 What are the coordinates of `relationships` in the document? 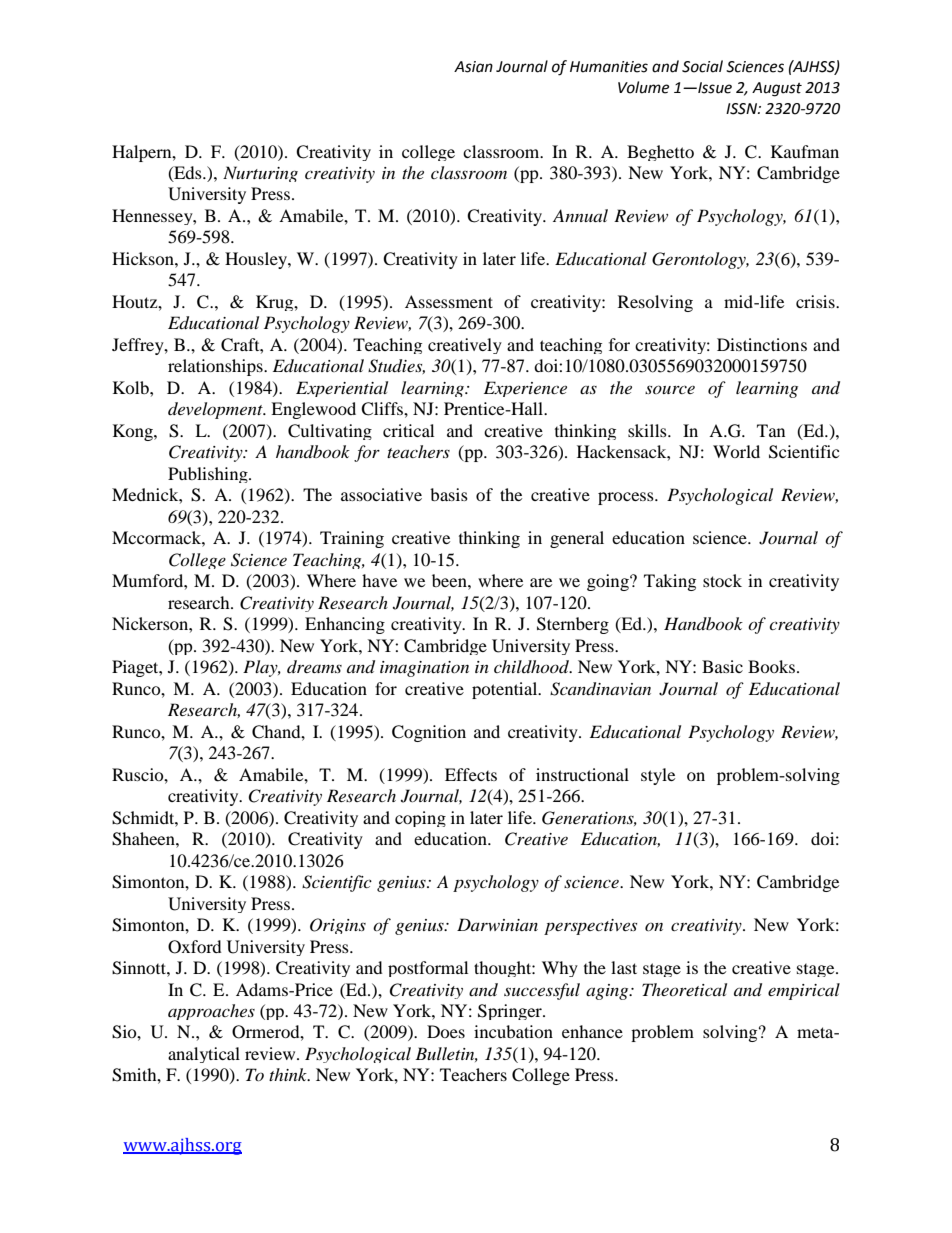 It's located at (216, 367).
